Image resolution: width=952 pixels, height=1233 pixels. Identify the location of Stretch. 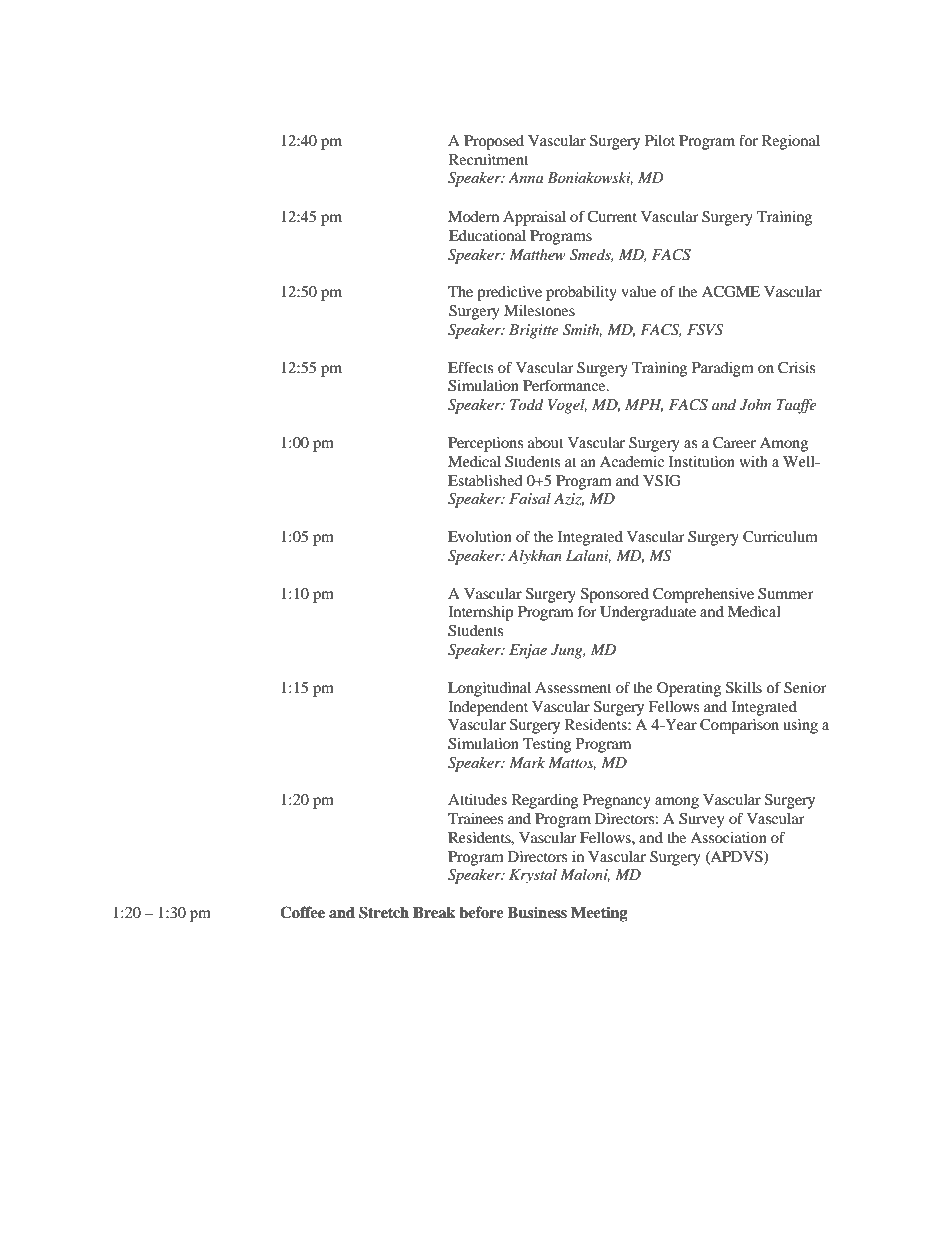
(384, 912).
